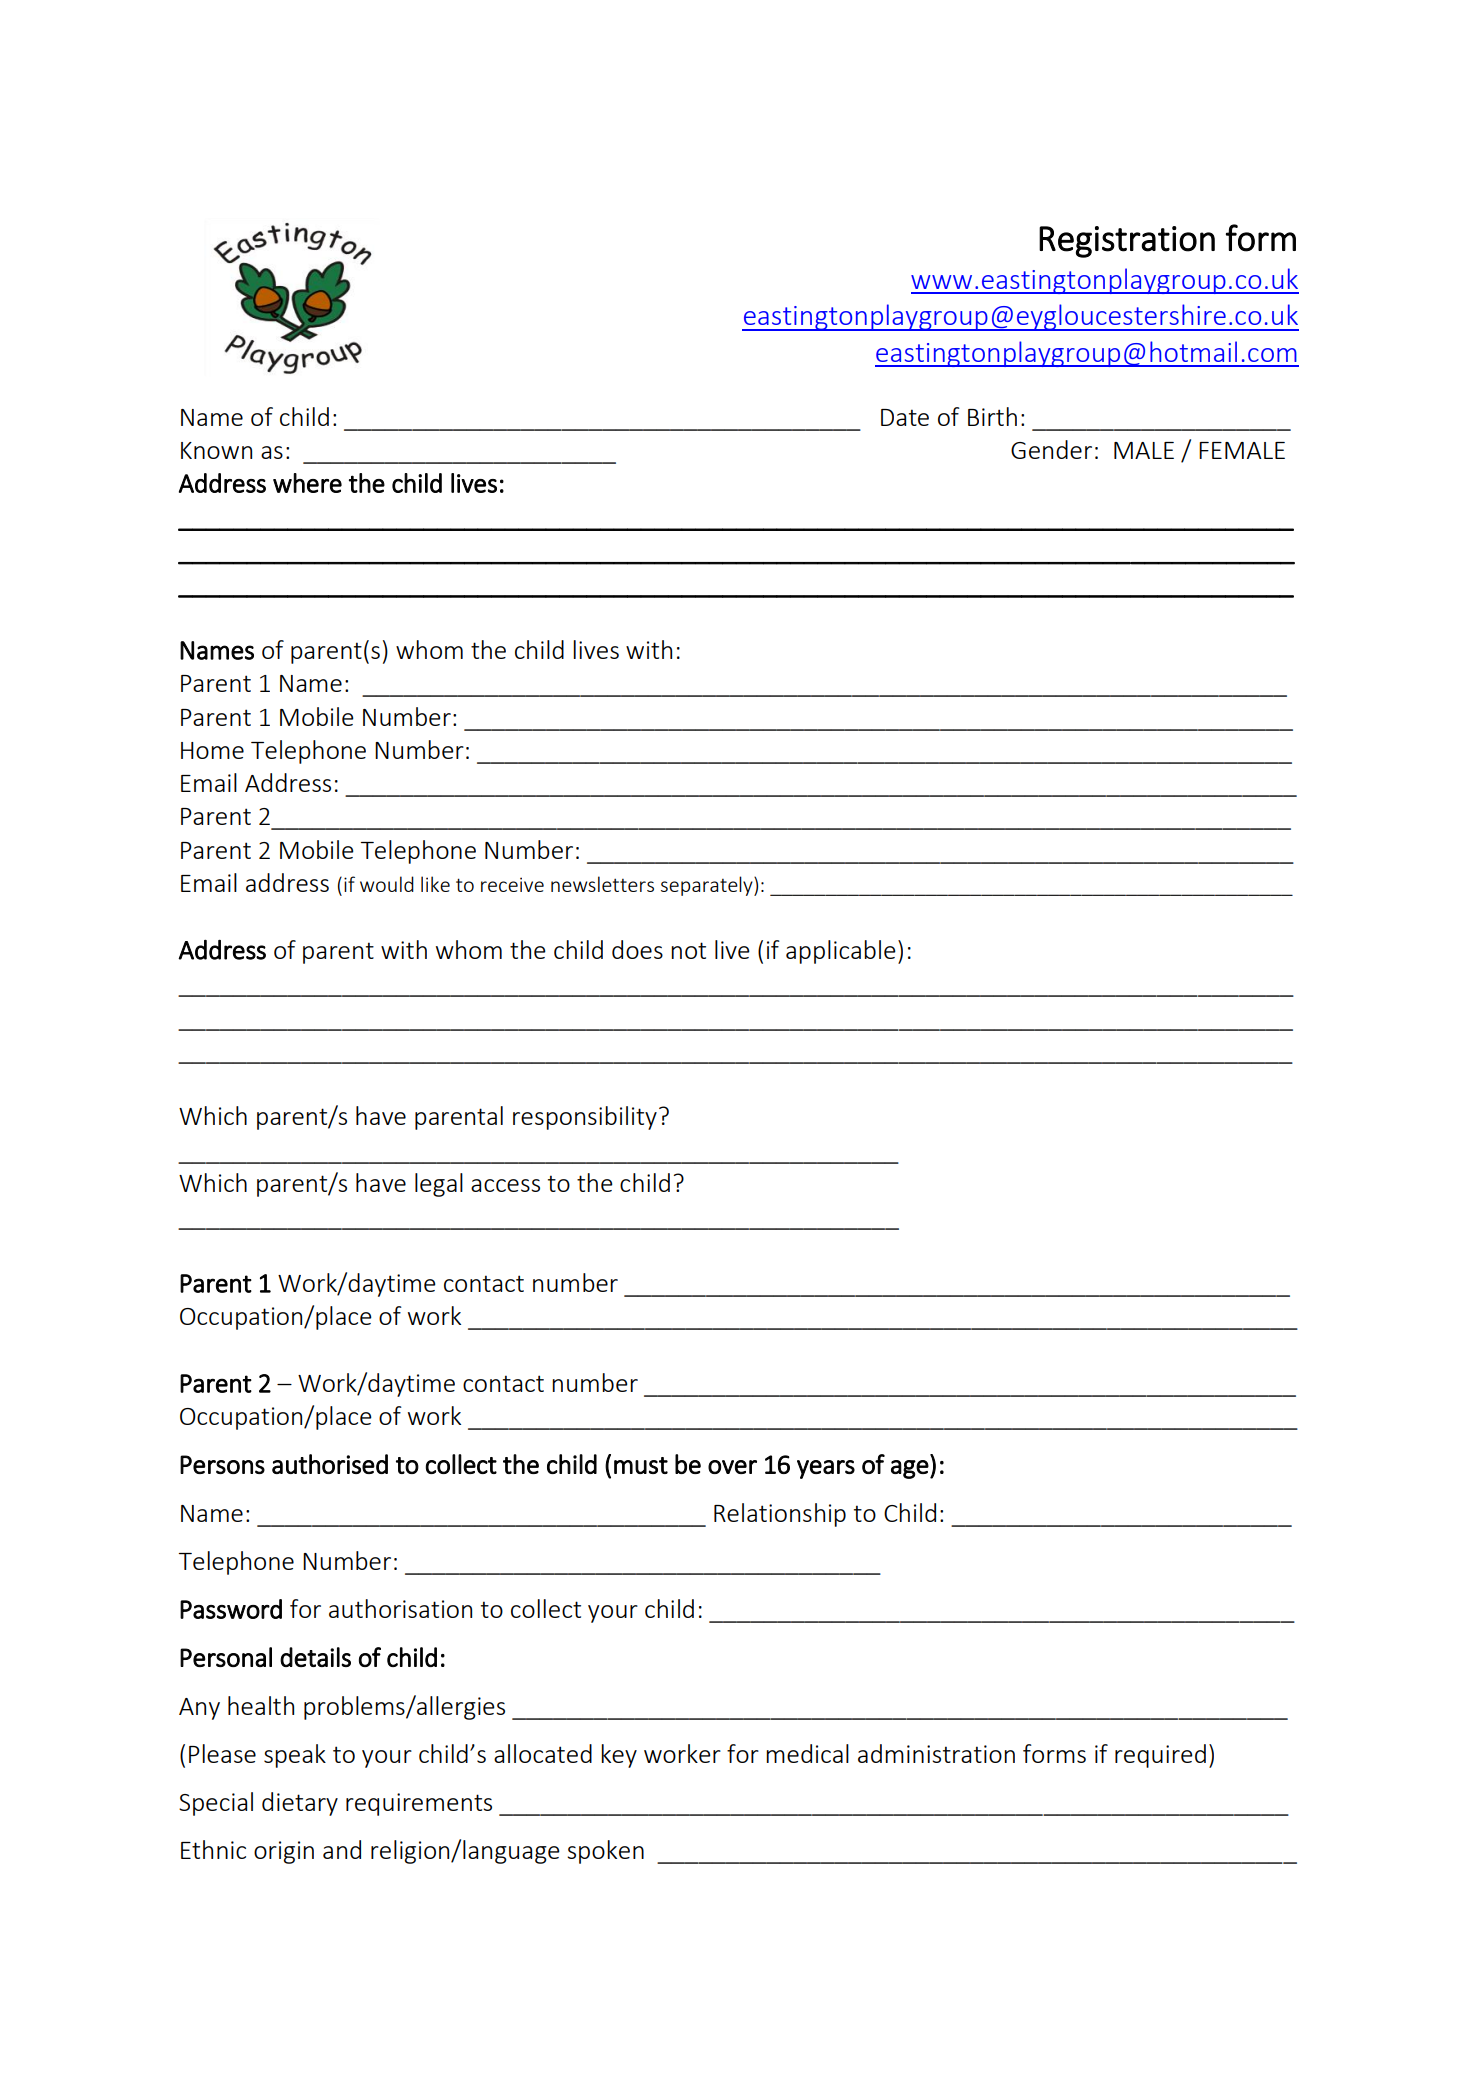  Describe the element at coordinates (300, 1804) in the screenshot. I see `dietary` at that location.
